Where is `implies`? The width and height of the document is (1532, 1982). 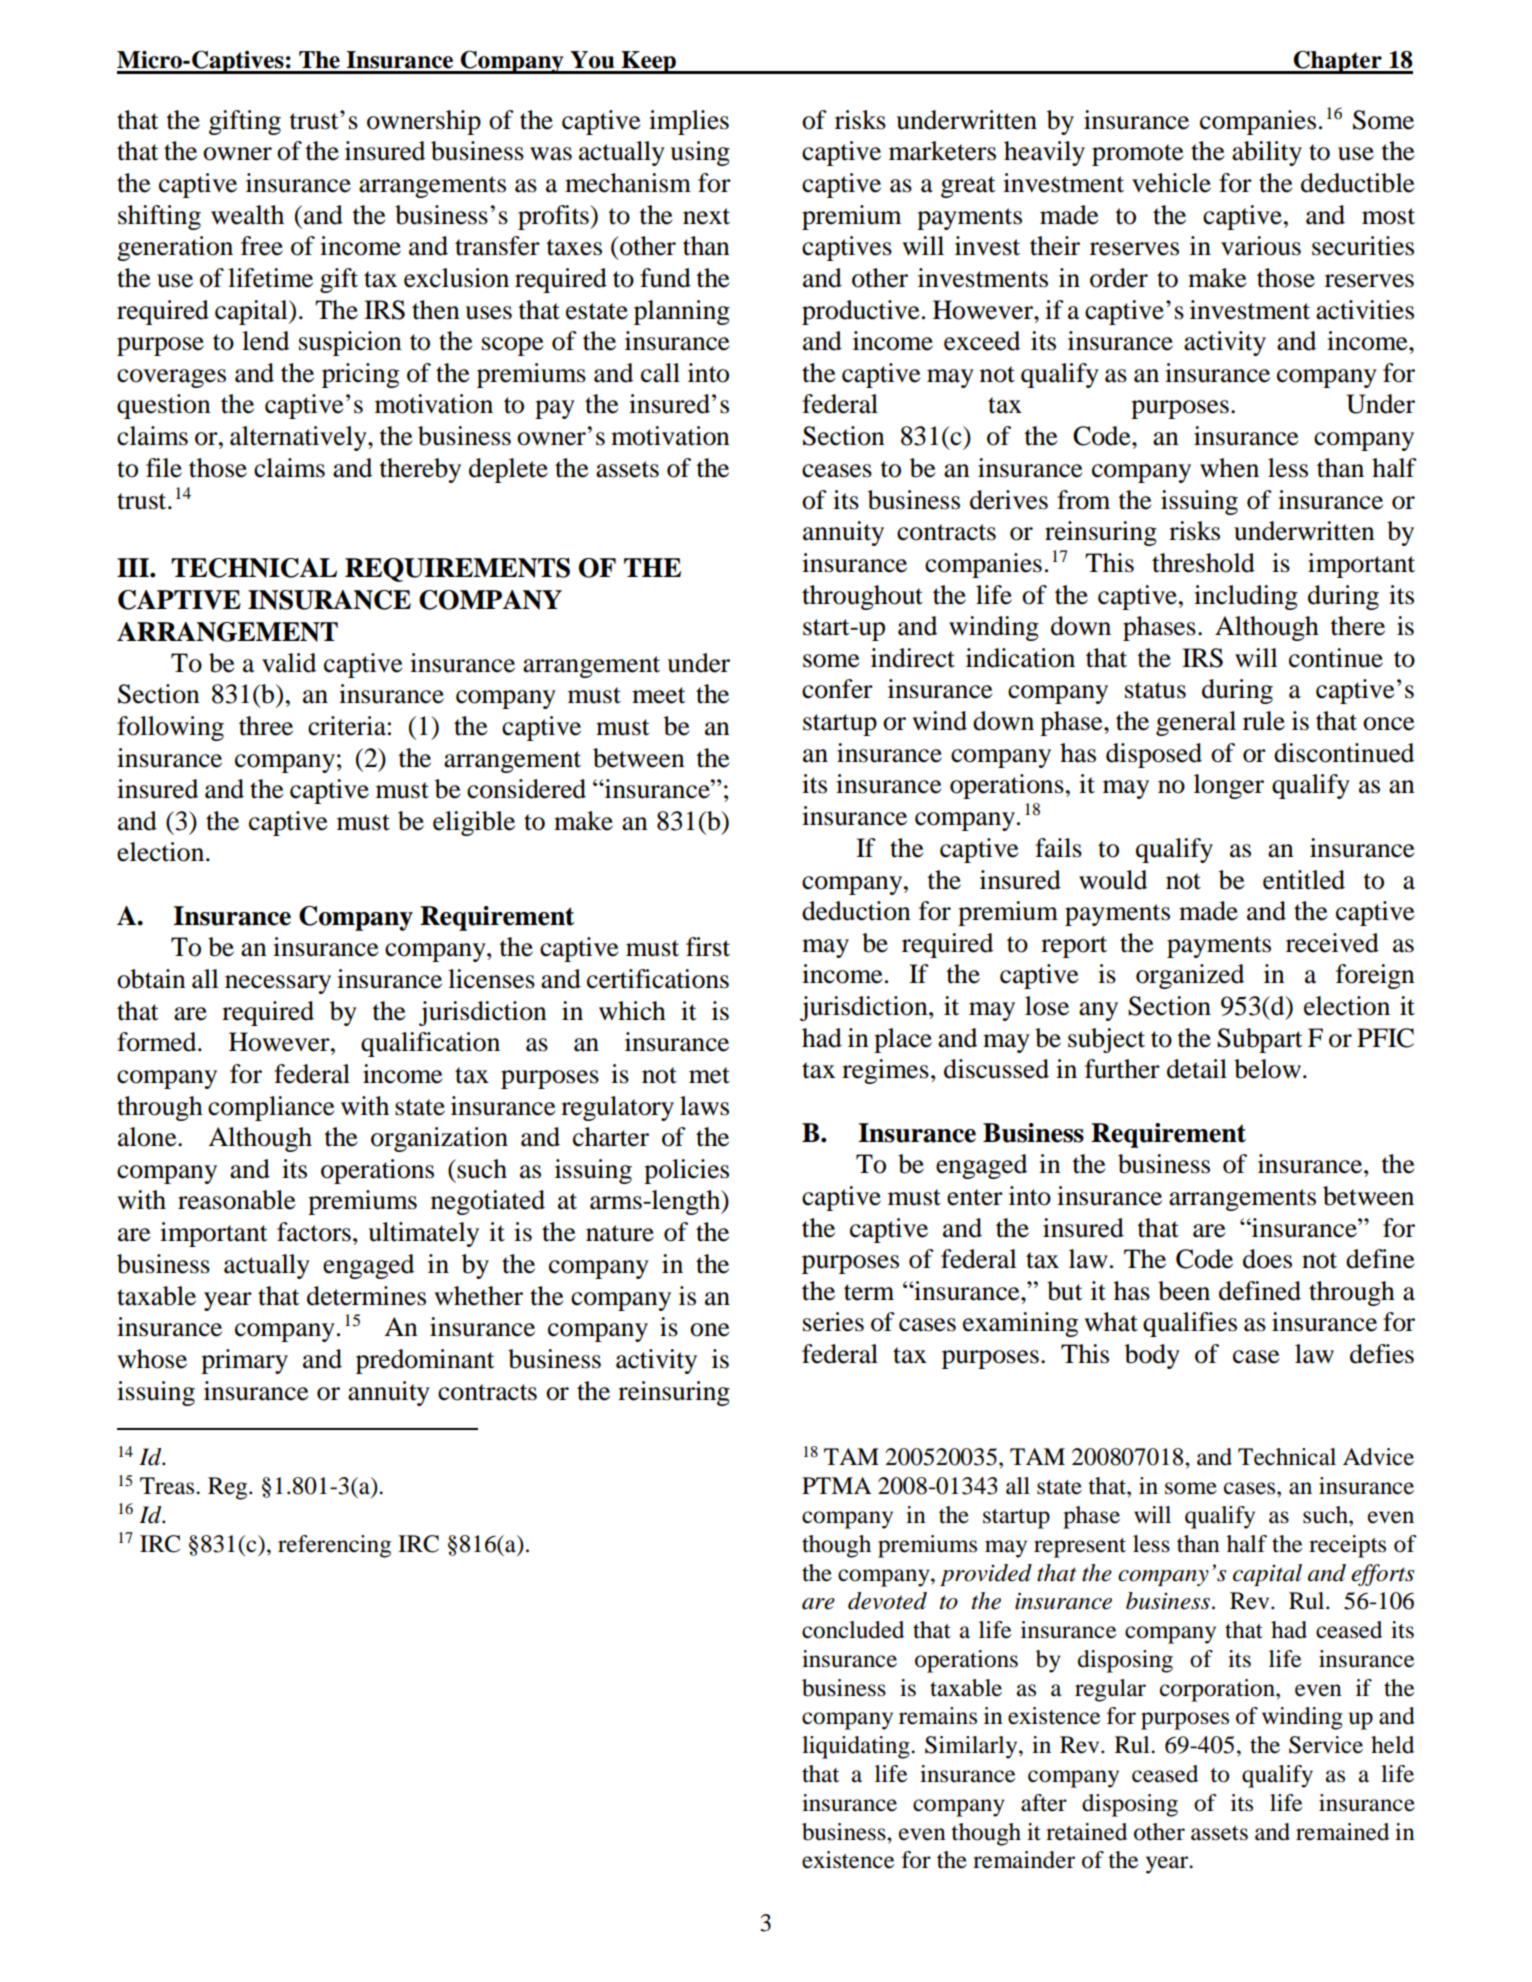 implies is located at coordinates (689, 122).
